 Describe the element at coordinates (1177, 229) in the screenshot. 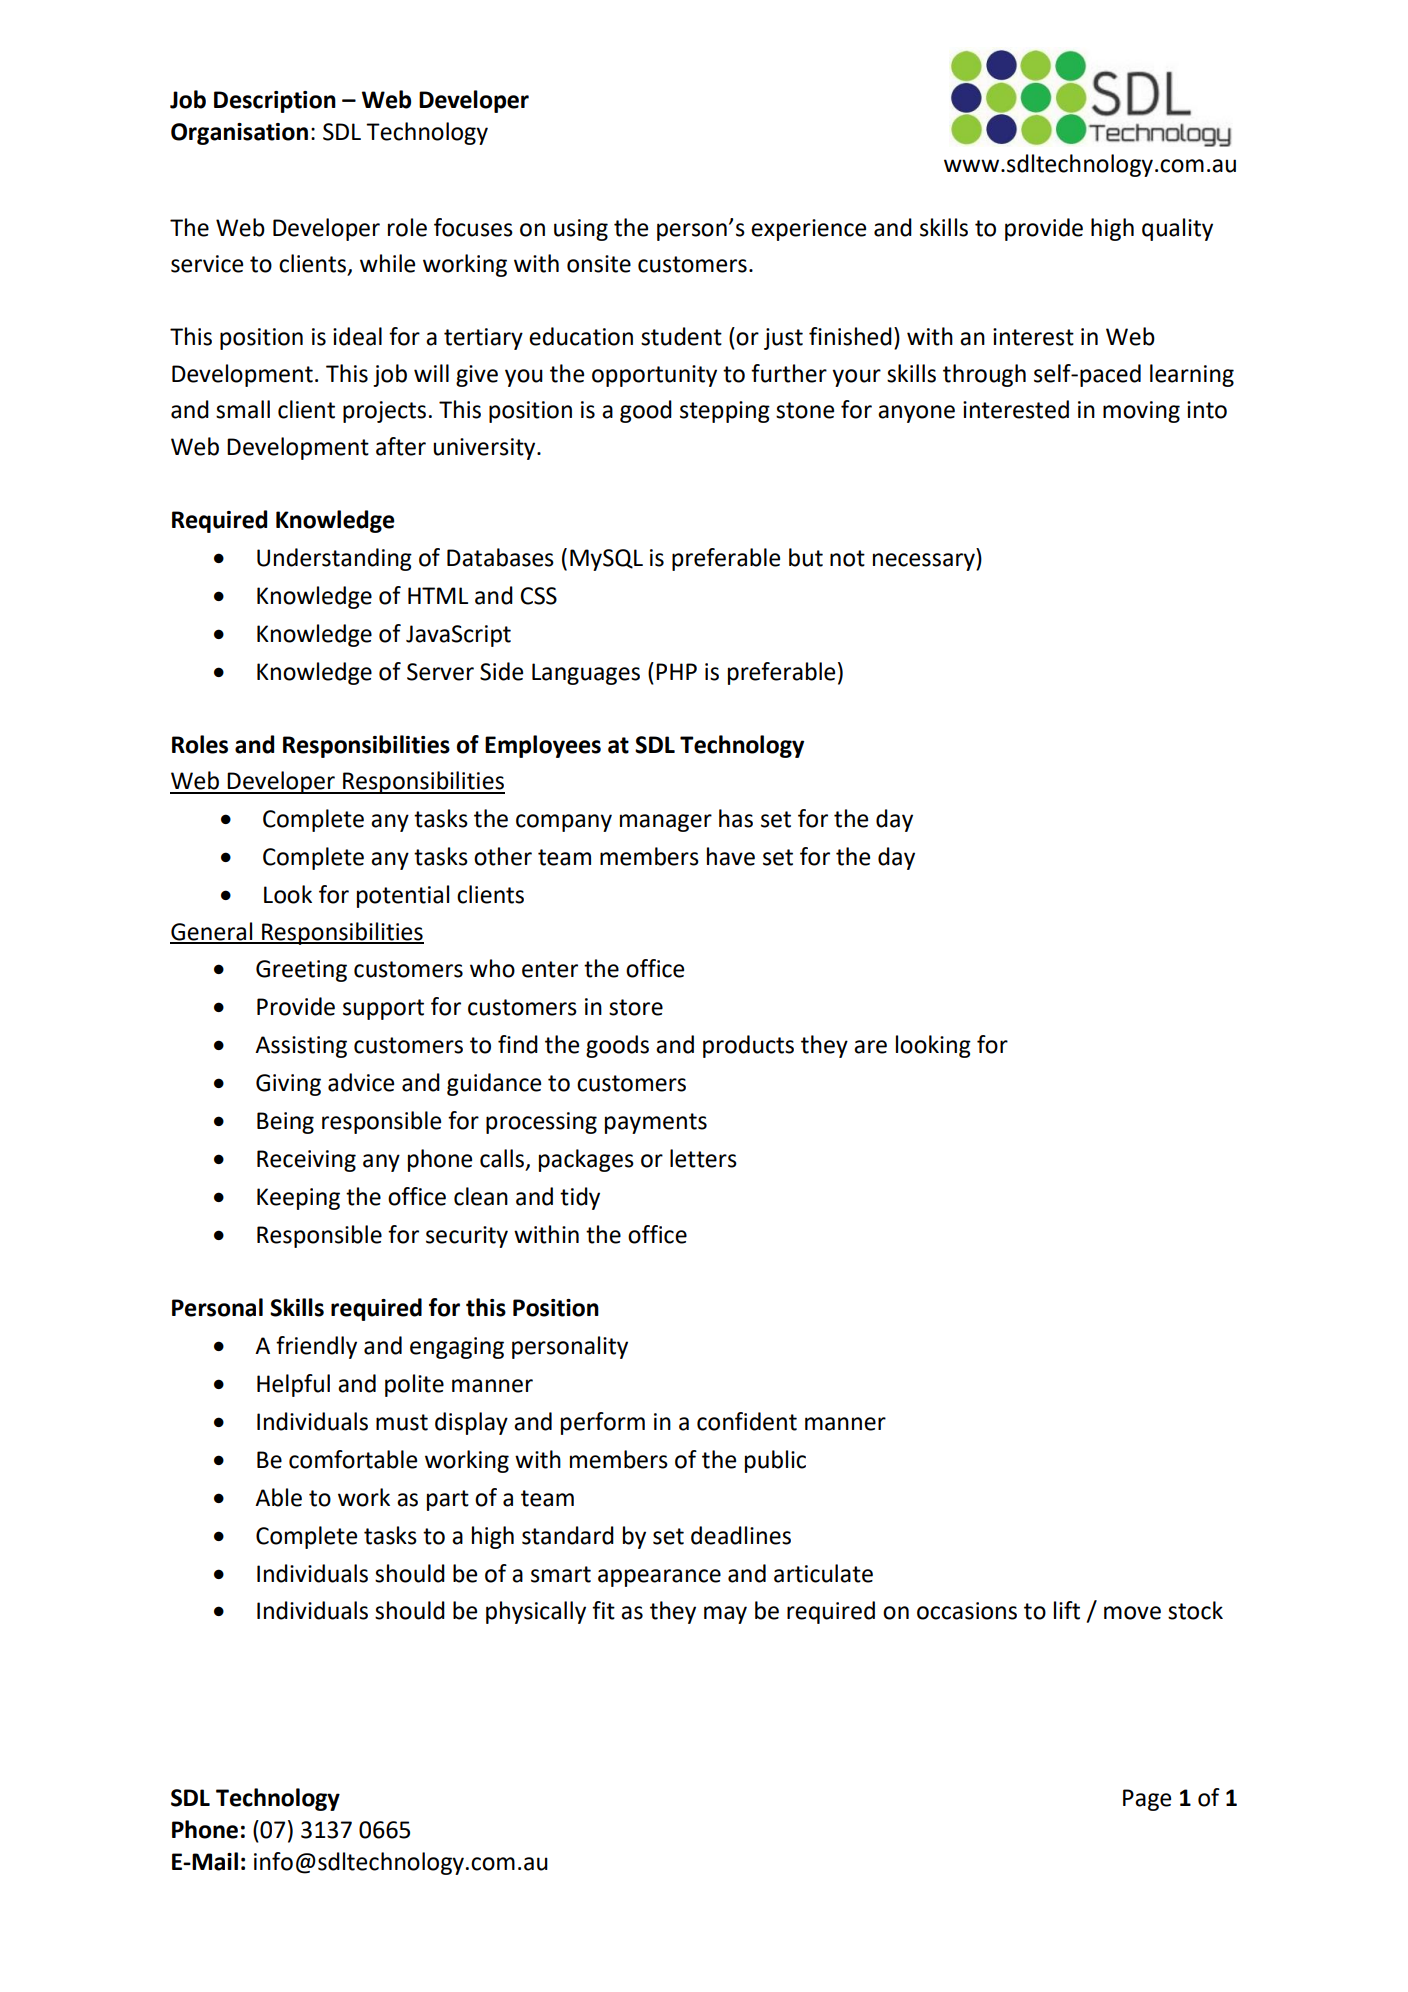

I see `quality` at that location.
